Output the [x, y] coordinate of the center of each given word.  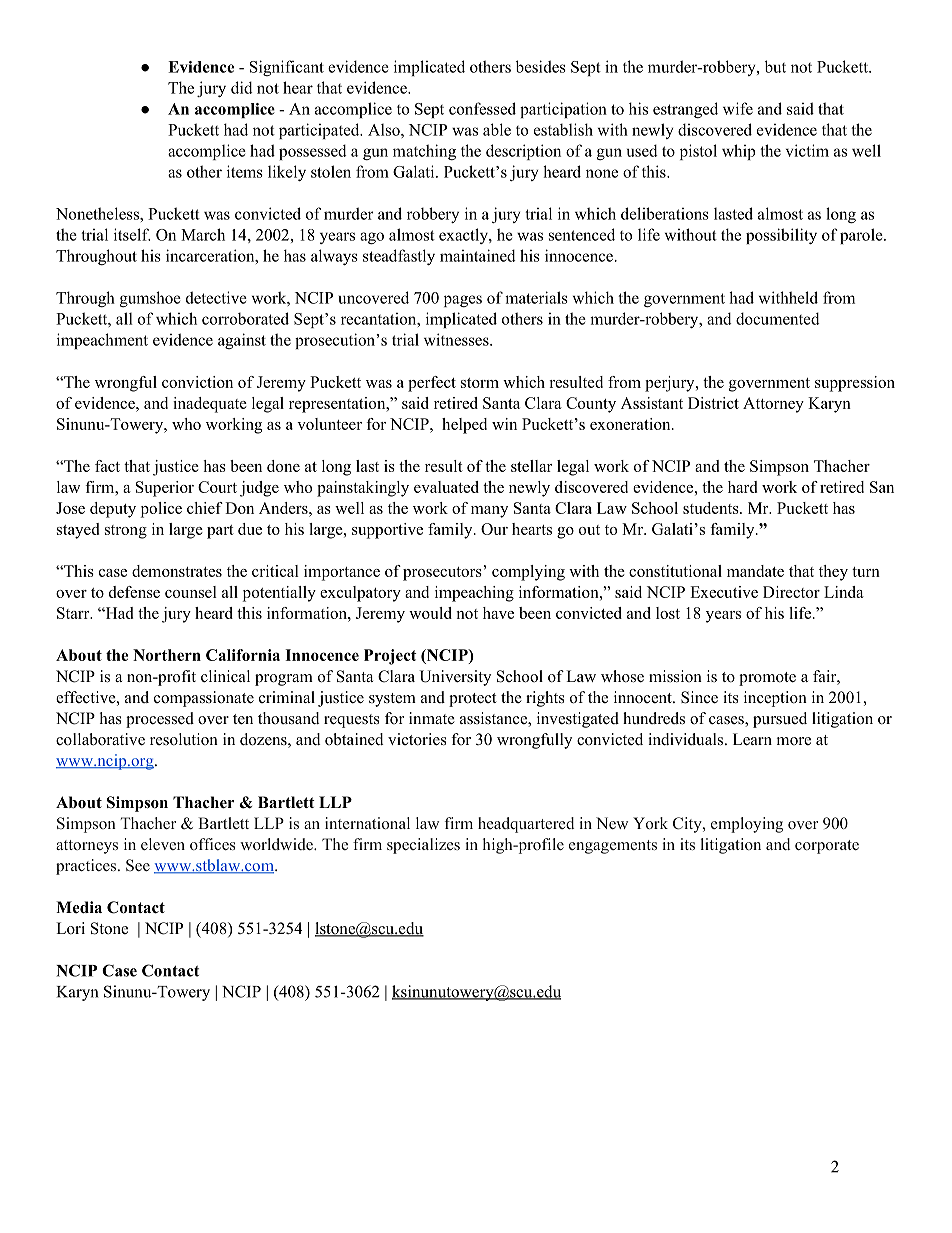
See [138, 865]
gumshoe [150, 299]
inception [775, 699]
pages [463, 301]
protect [472, 700]
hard [742, 487]
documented [778, 318]
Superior [165, 489]
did [242, 87]
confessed [482, 108]
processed [160, 720]
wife [738, 108]
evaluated [446, 487]
